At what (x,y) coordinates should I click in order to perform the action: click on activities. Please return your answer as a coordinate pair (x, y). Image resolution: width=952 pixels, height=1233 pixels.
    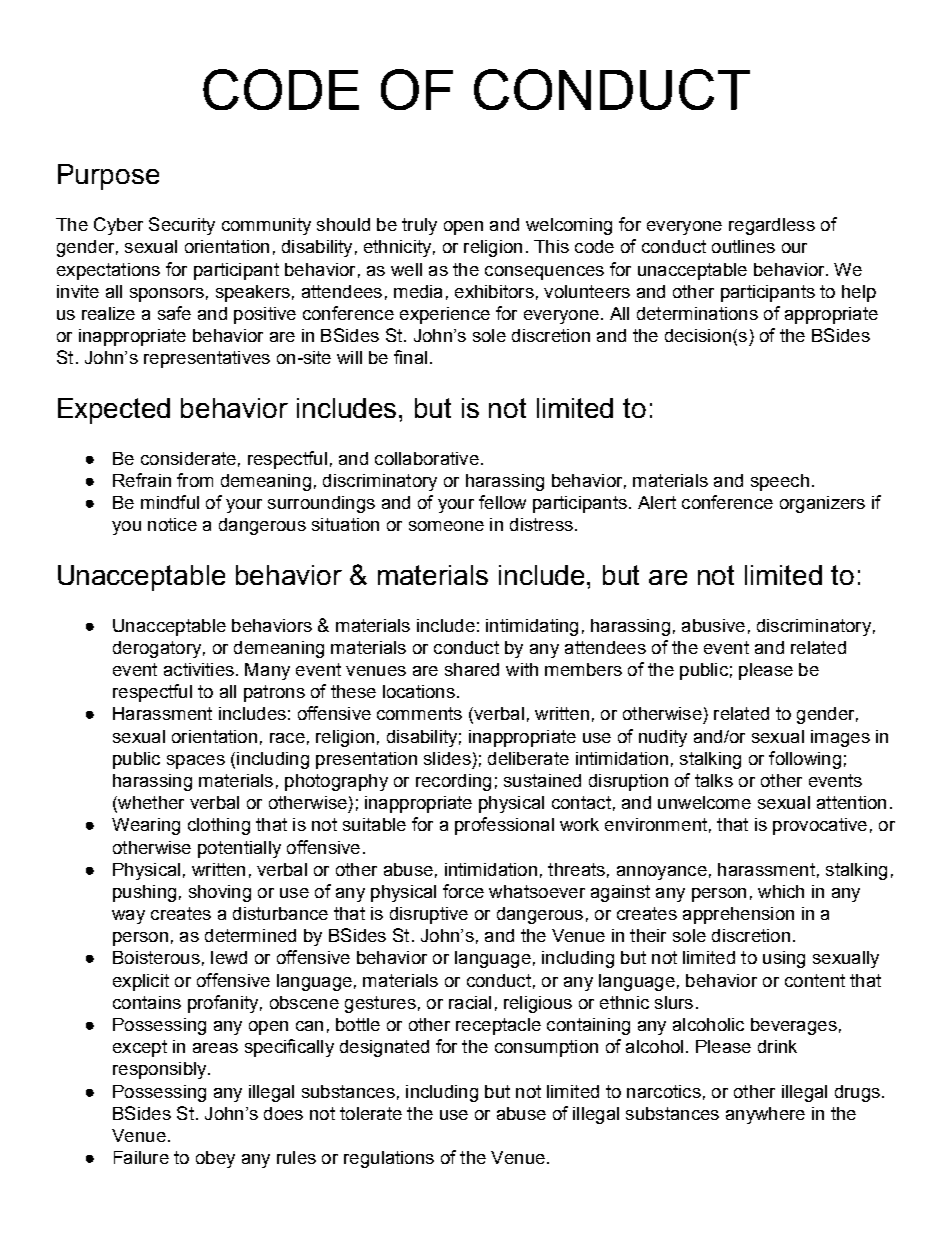
    Looking at the image, I should click on (199, 669).
